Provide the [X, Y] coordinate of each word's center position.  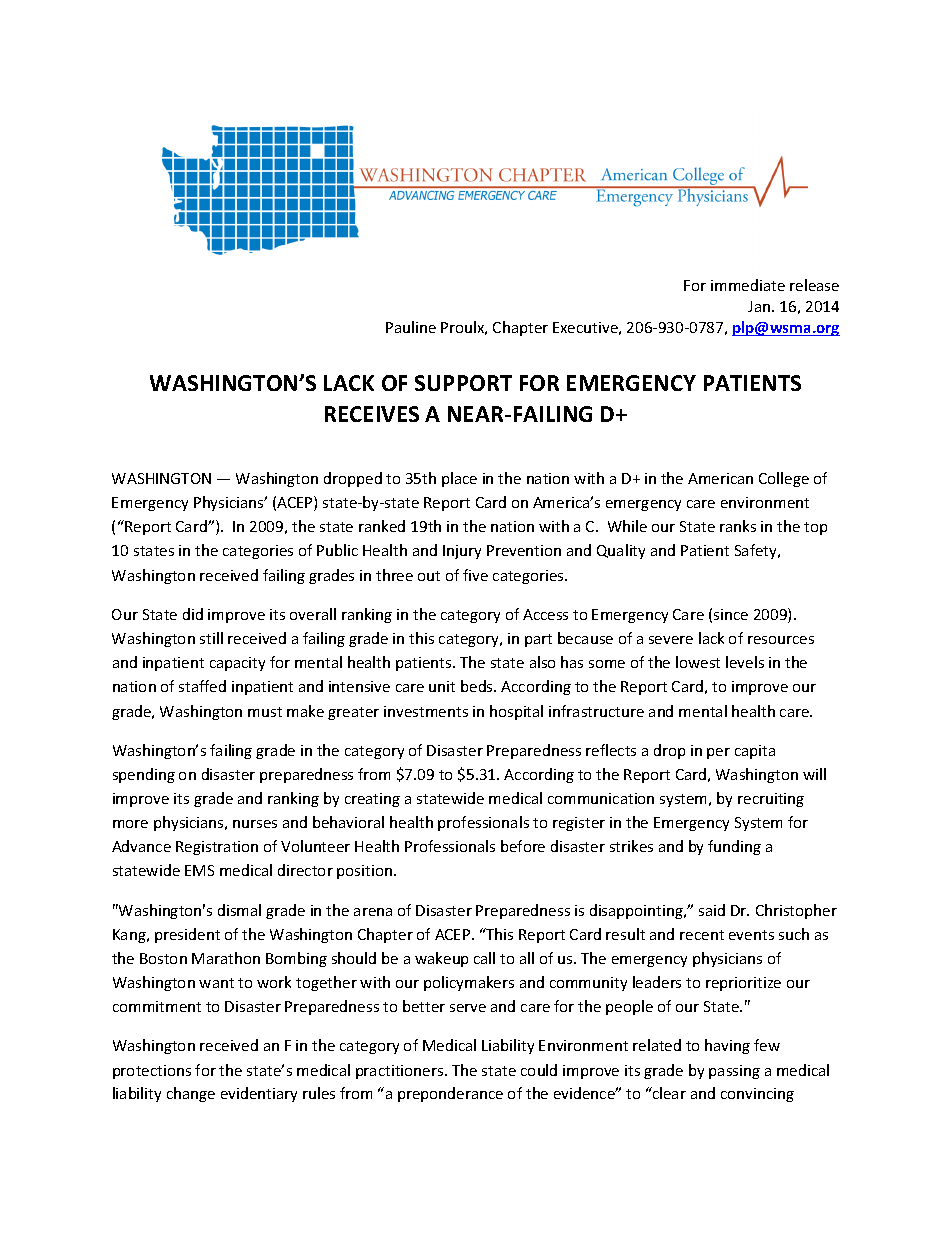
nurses [255, 824]
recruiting [771, 800]
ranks [738, 526]
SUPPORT [463, 383]
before [523, 846]
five [475, 575]
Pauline [411, 327]
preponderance [450, 1094]
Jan [760, 306]
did [193, 614]
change [191, 1094]
